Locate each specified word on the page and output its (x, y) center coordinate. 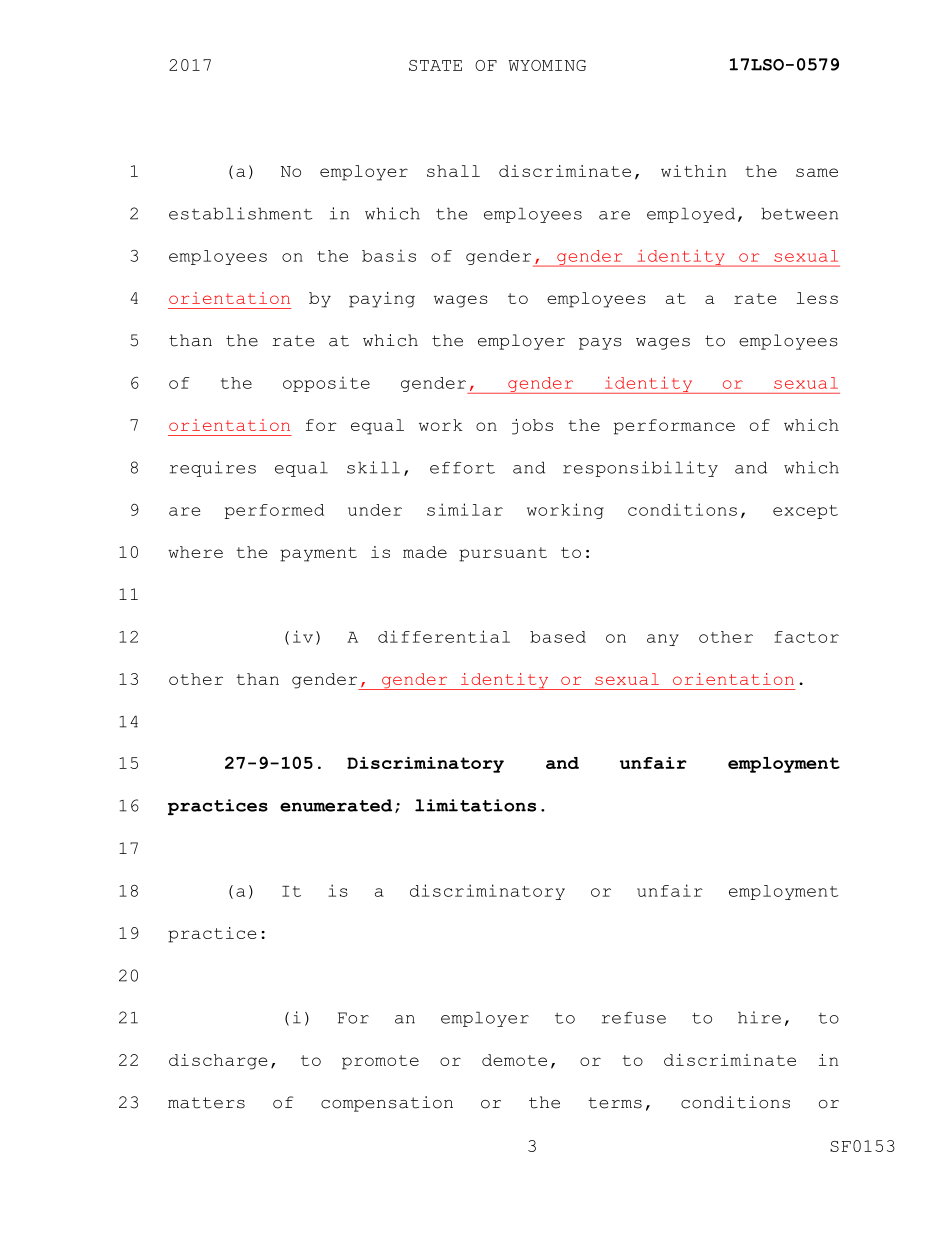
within (693, 171)
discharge (218, 1062)
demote (514, 1060)
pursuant (503, 554)
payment (318, 554)
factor (806, 637)
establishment (240, 213)
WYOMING (547, 65)
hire (759, 1017)
